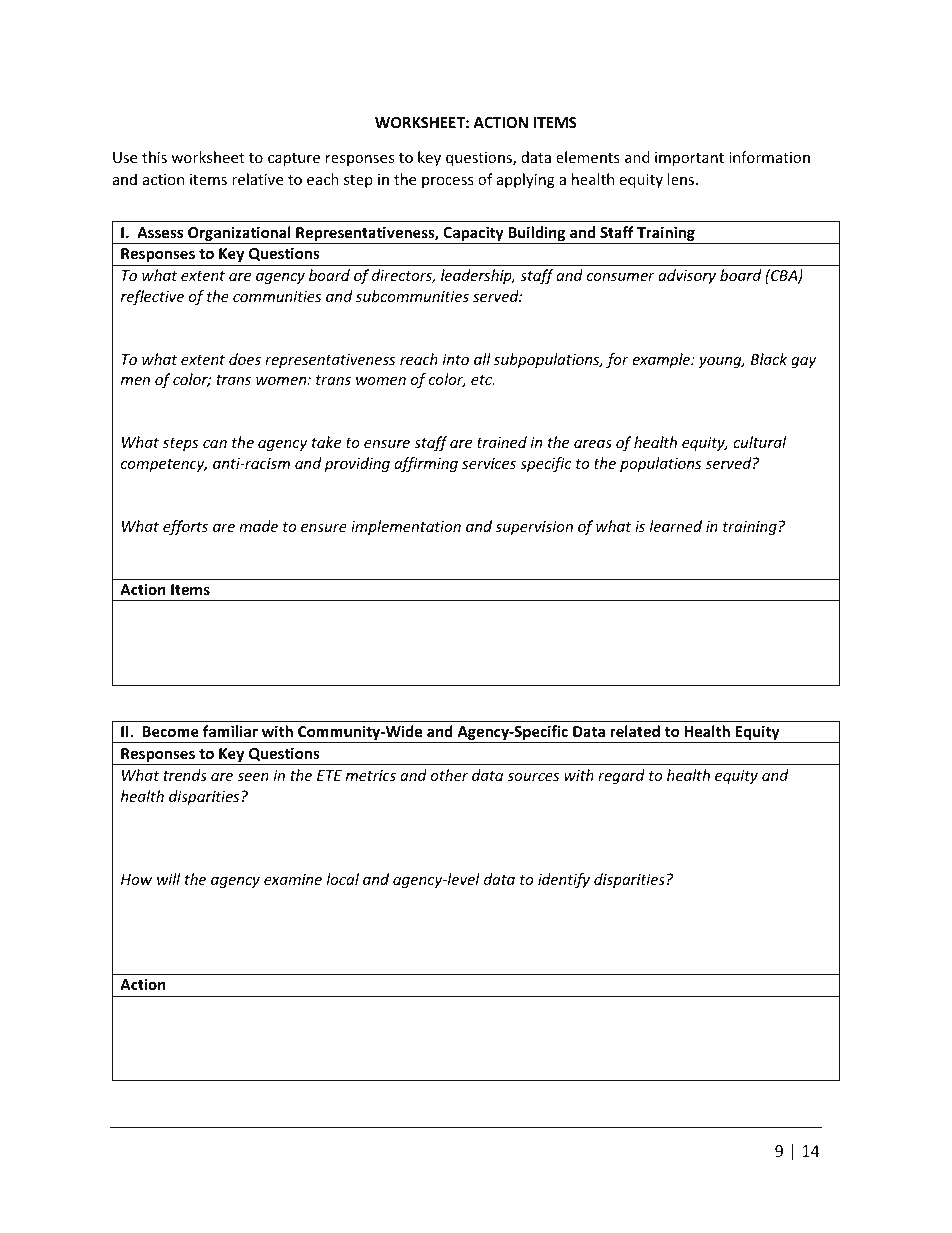  Describe the element at coordinates (232, 1152) in the image. I see `Department` at that location.
